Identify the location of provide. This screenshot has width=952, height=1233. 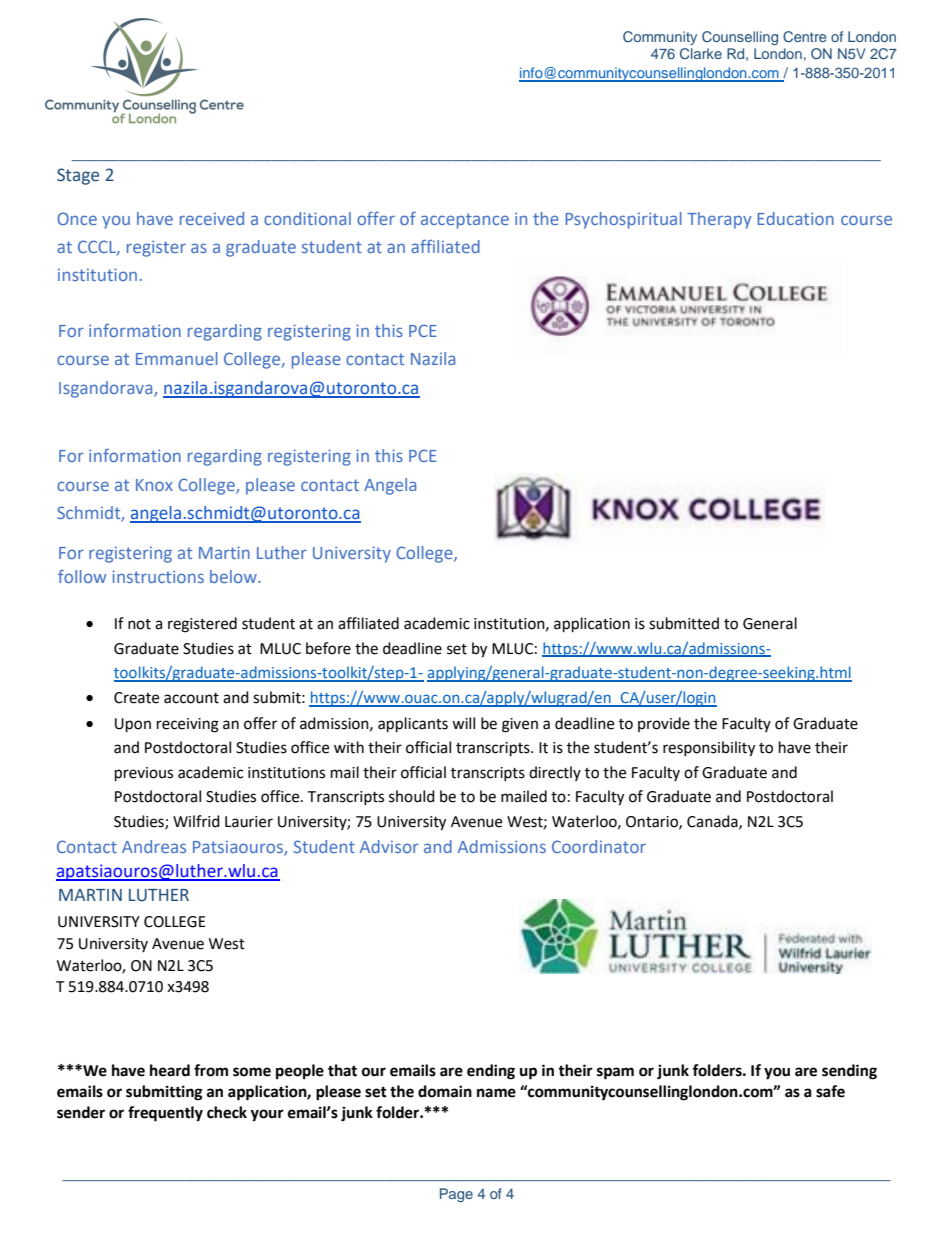
(664, 724).
